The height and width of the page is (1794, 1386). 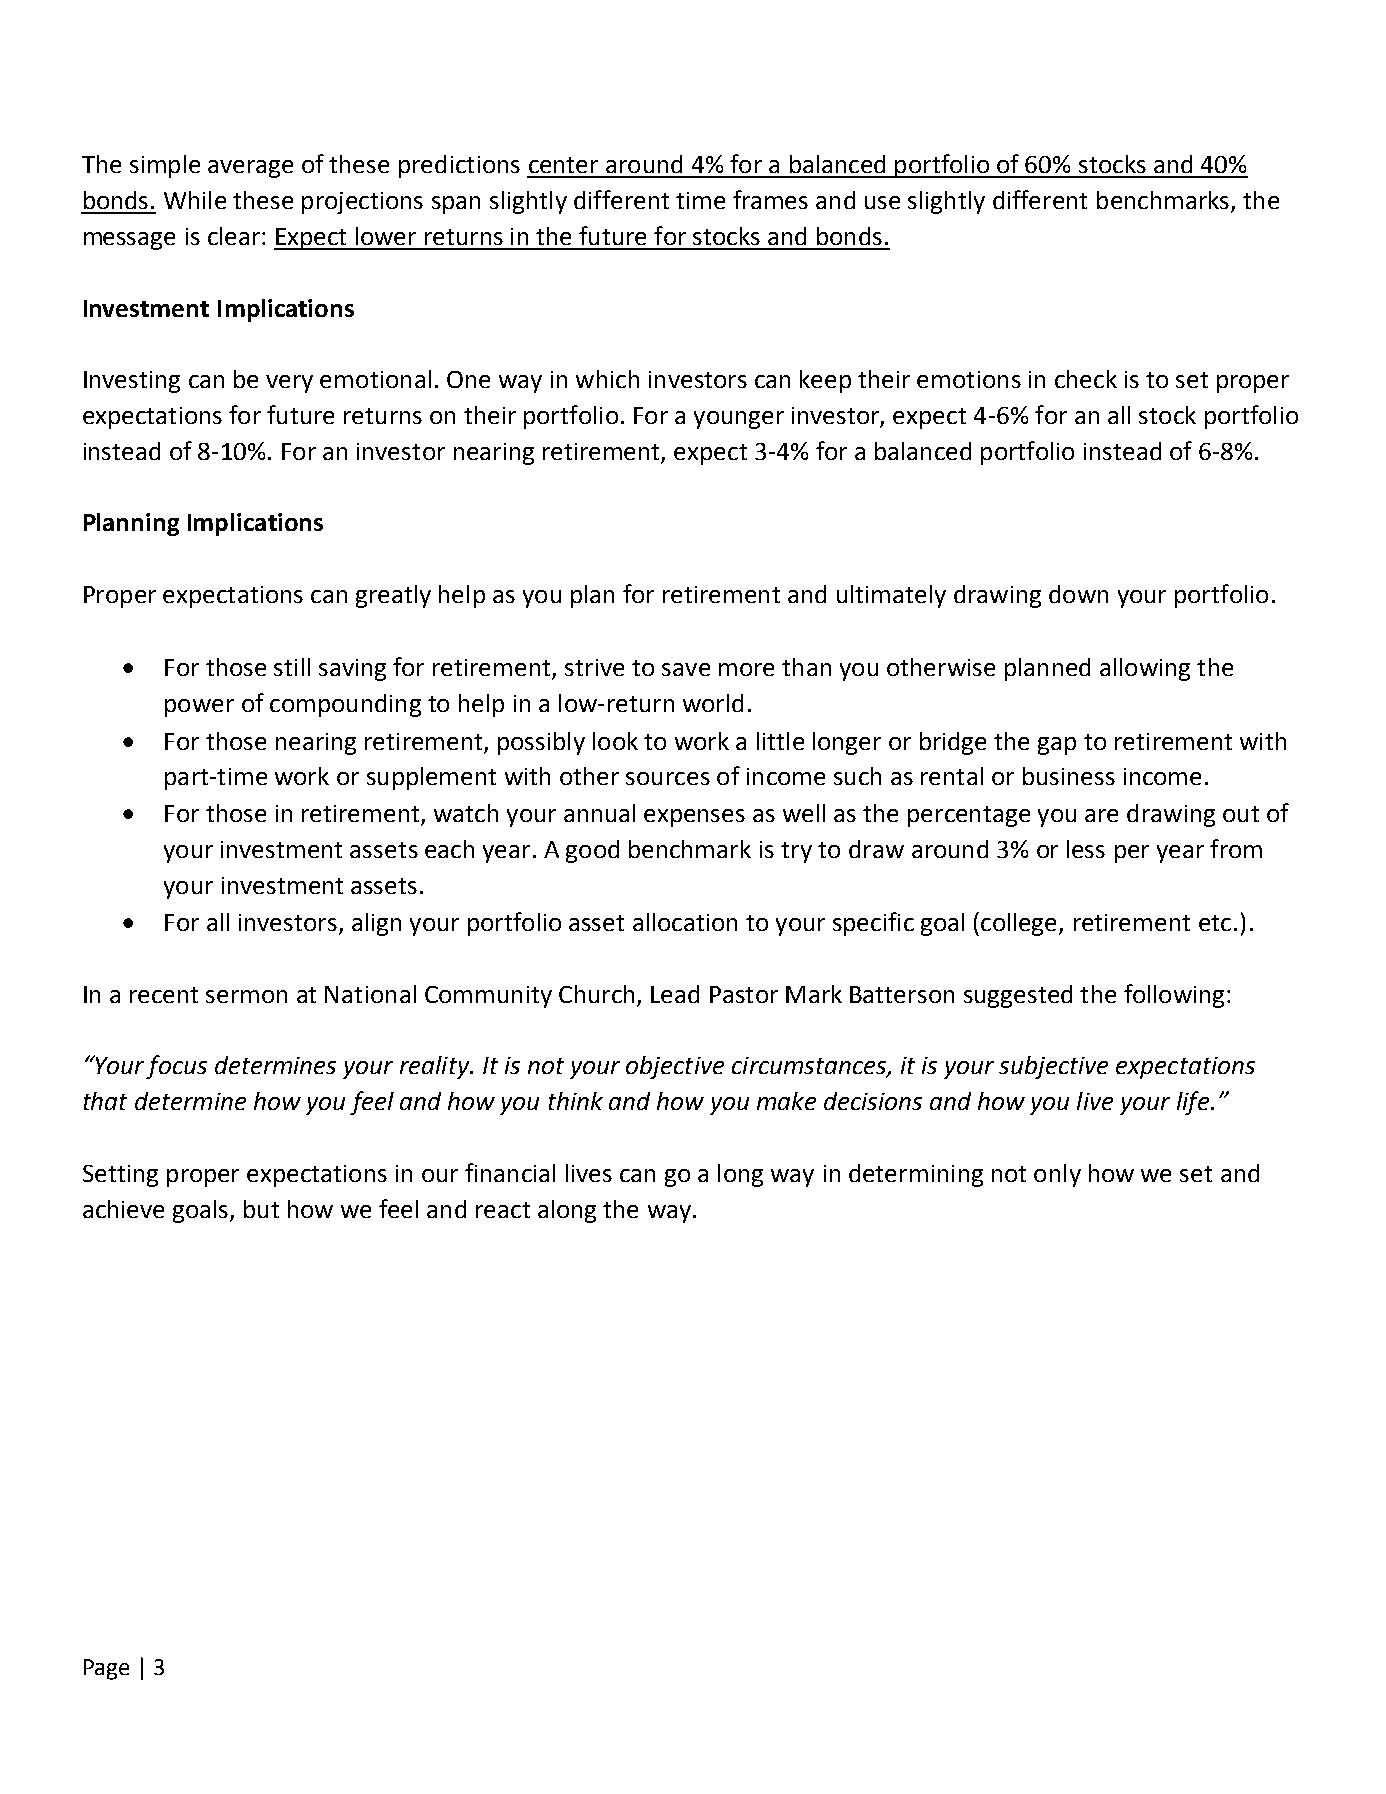 I want to click on only, so click(x=1057, y=1175).
